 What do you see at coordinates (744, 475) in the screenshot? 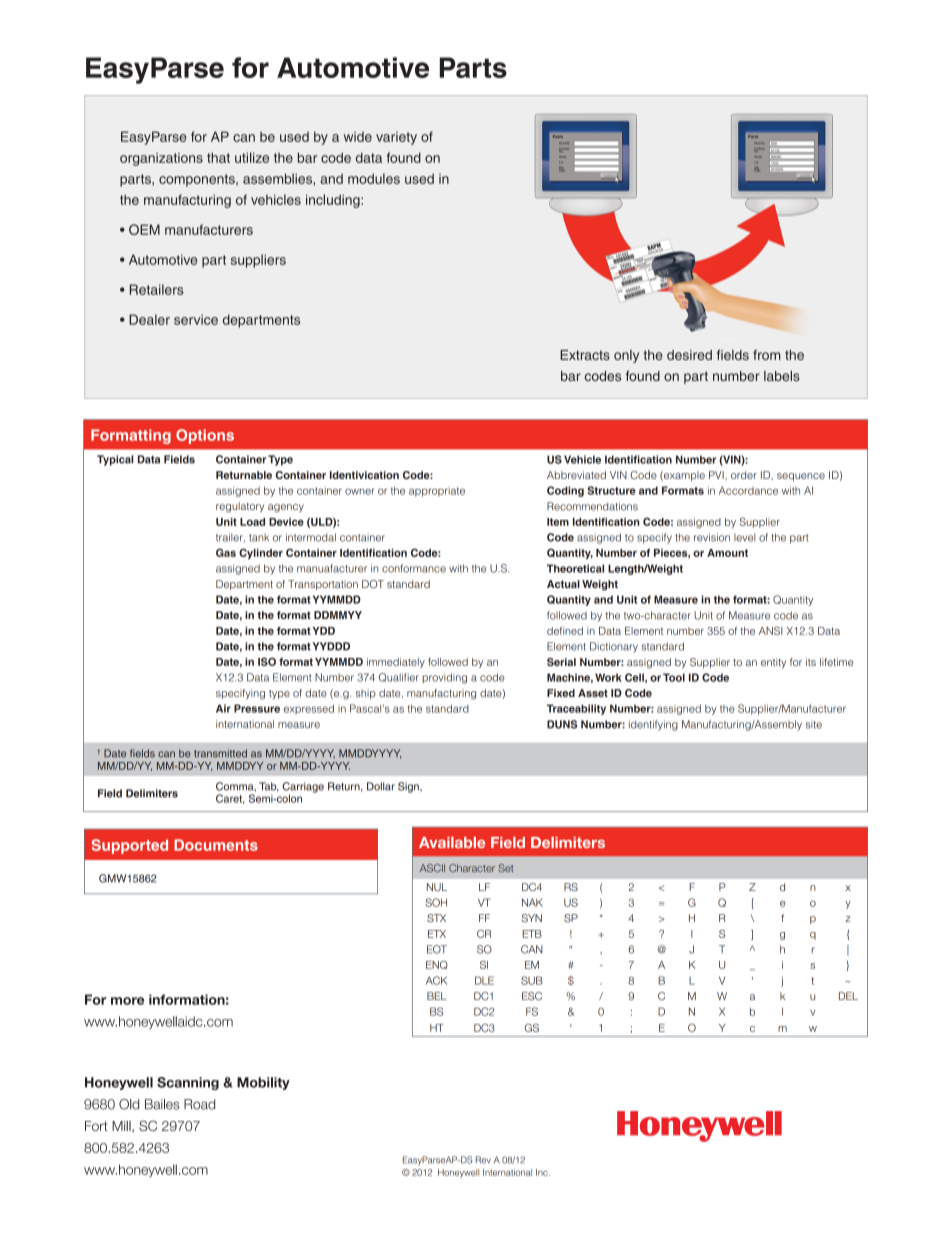
I see `order` at bounding box center [744, 475].
